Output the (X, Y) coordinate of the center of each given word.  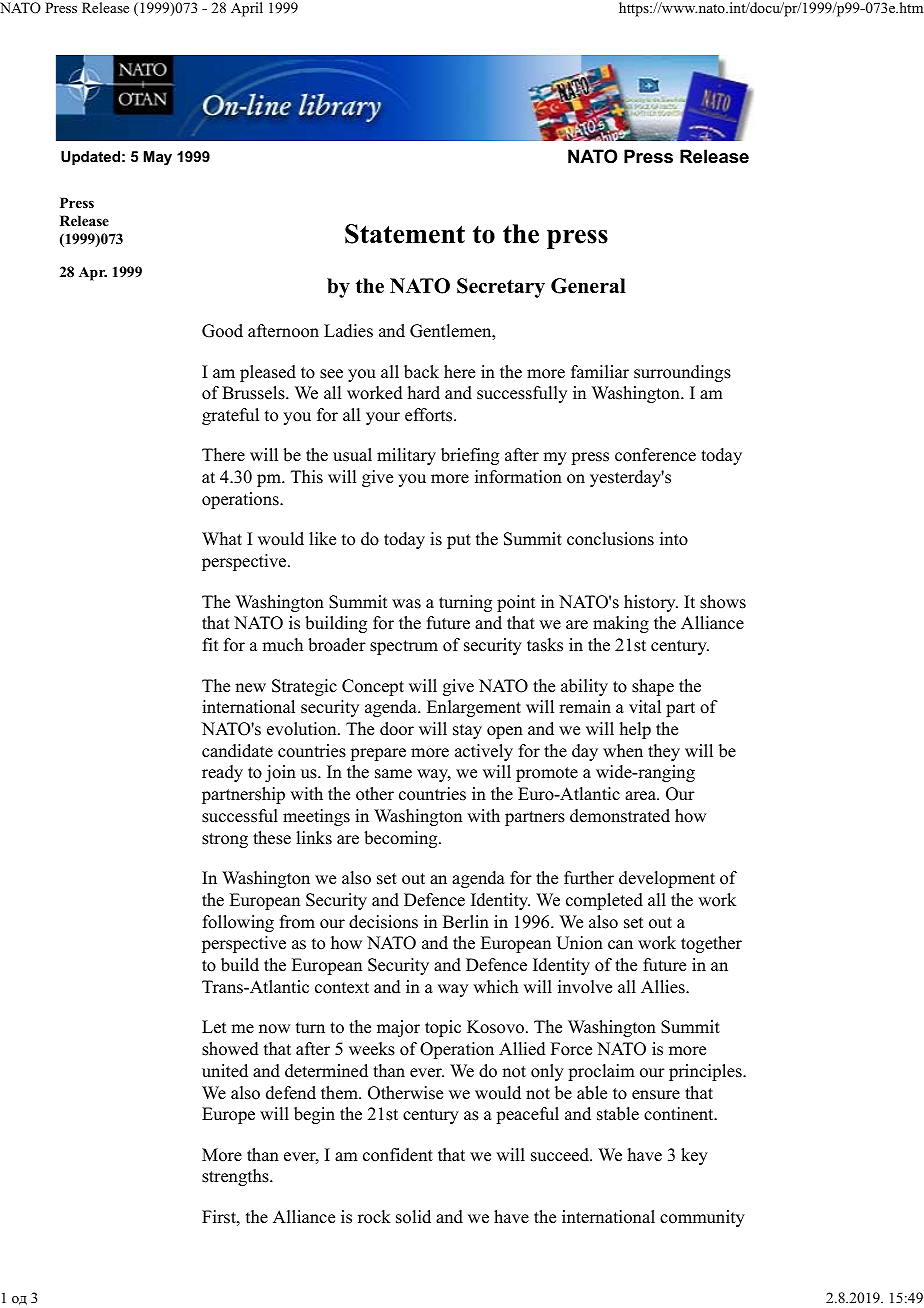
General (588, 286)
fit (210, 644)
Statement (405, 234)
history (651, 603)
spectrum (404, 647)
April (247, 9)
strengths (236, 1177)
